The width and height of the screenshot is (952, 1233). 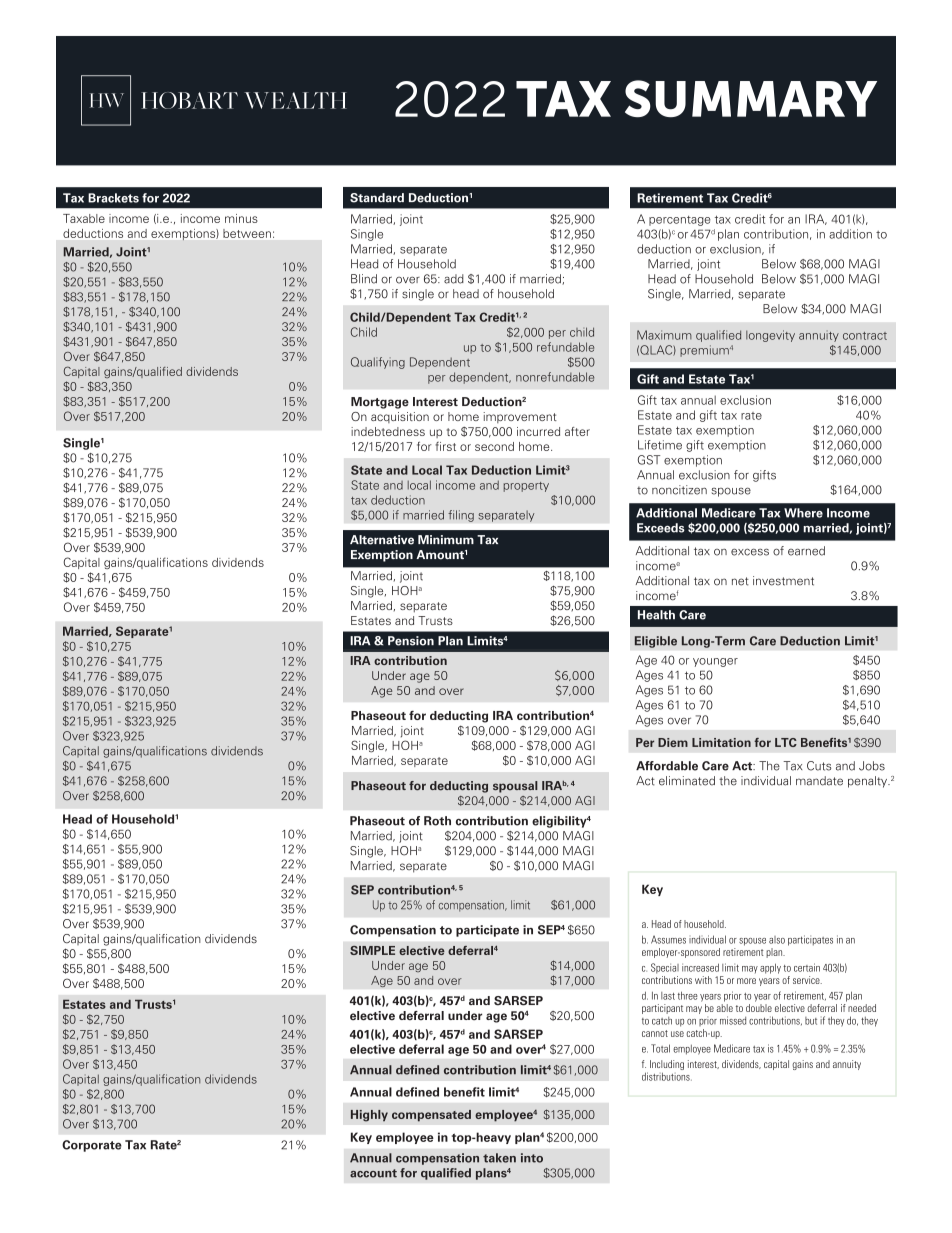 What do you see at coordinates (532, 1158) in the screenshot?
I see `into` at bounding box center [532, 1158].
